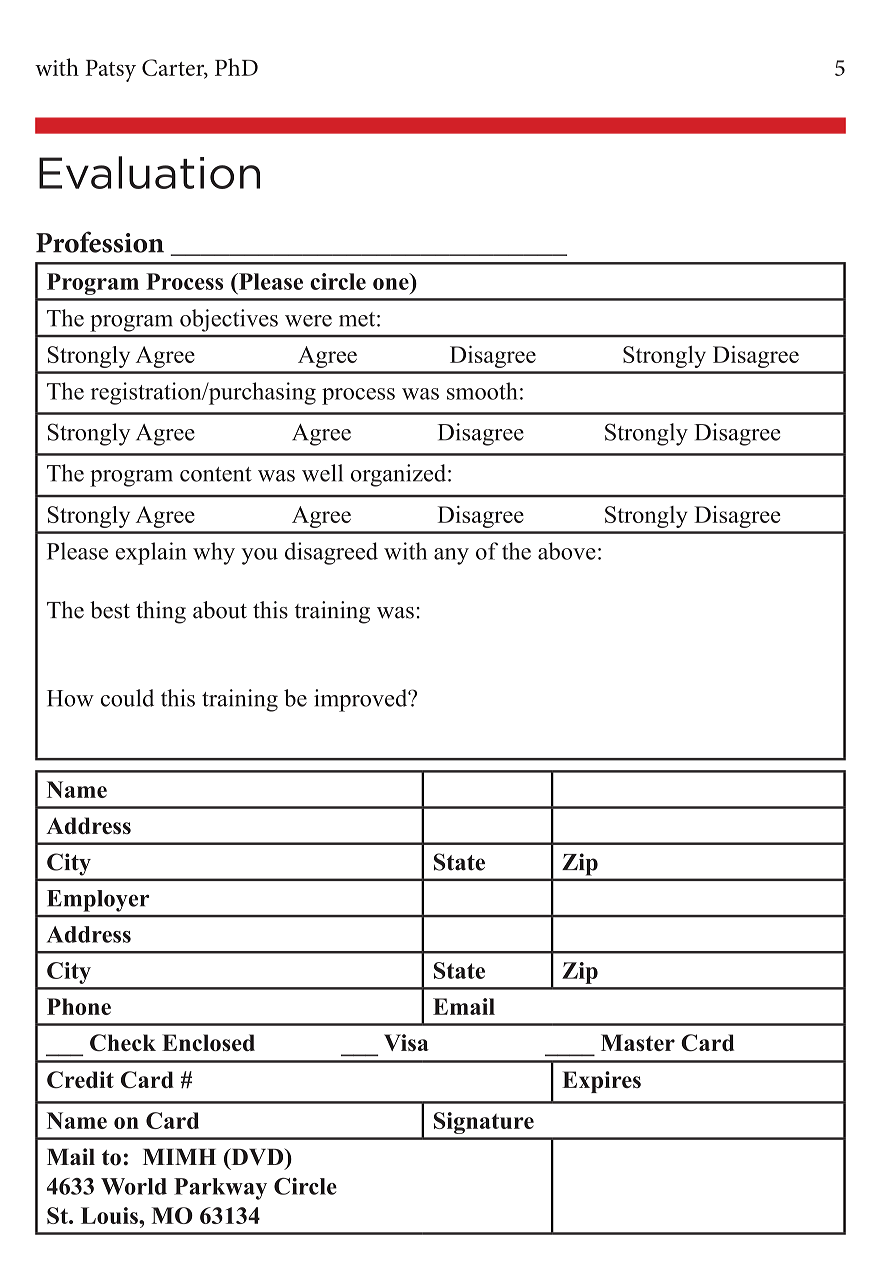 The image size is (881, 1278). Describe the element at coordinates (482, 391) in the screenshot. I see `smooth` at that location.
